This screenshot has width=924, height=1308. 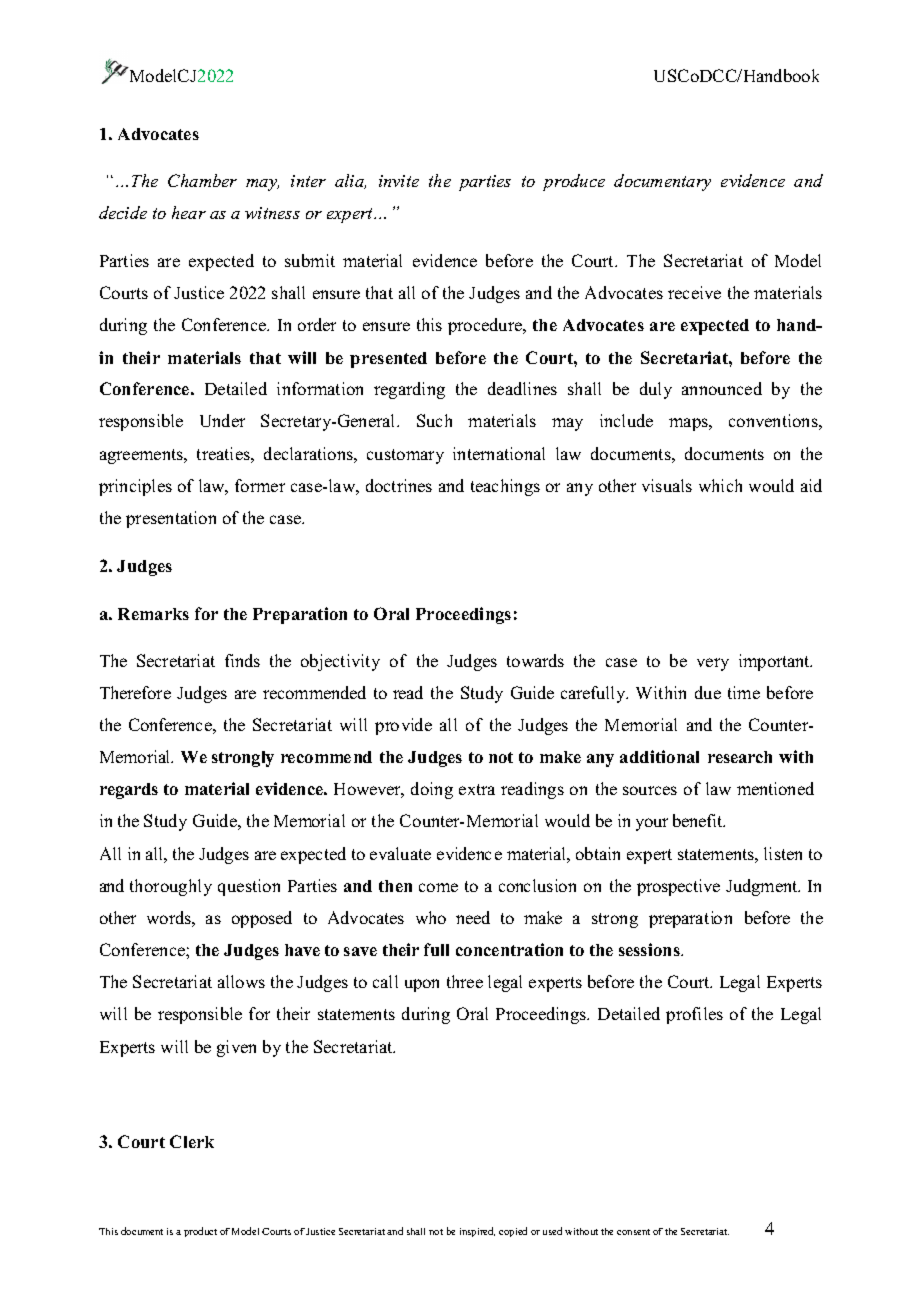 I want to click on finds, so click(x=242, y=660).
